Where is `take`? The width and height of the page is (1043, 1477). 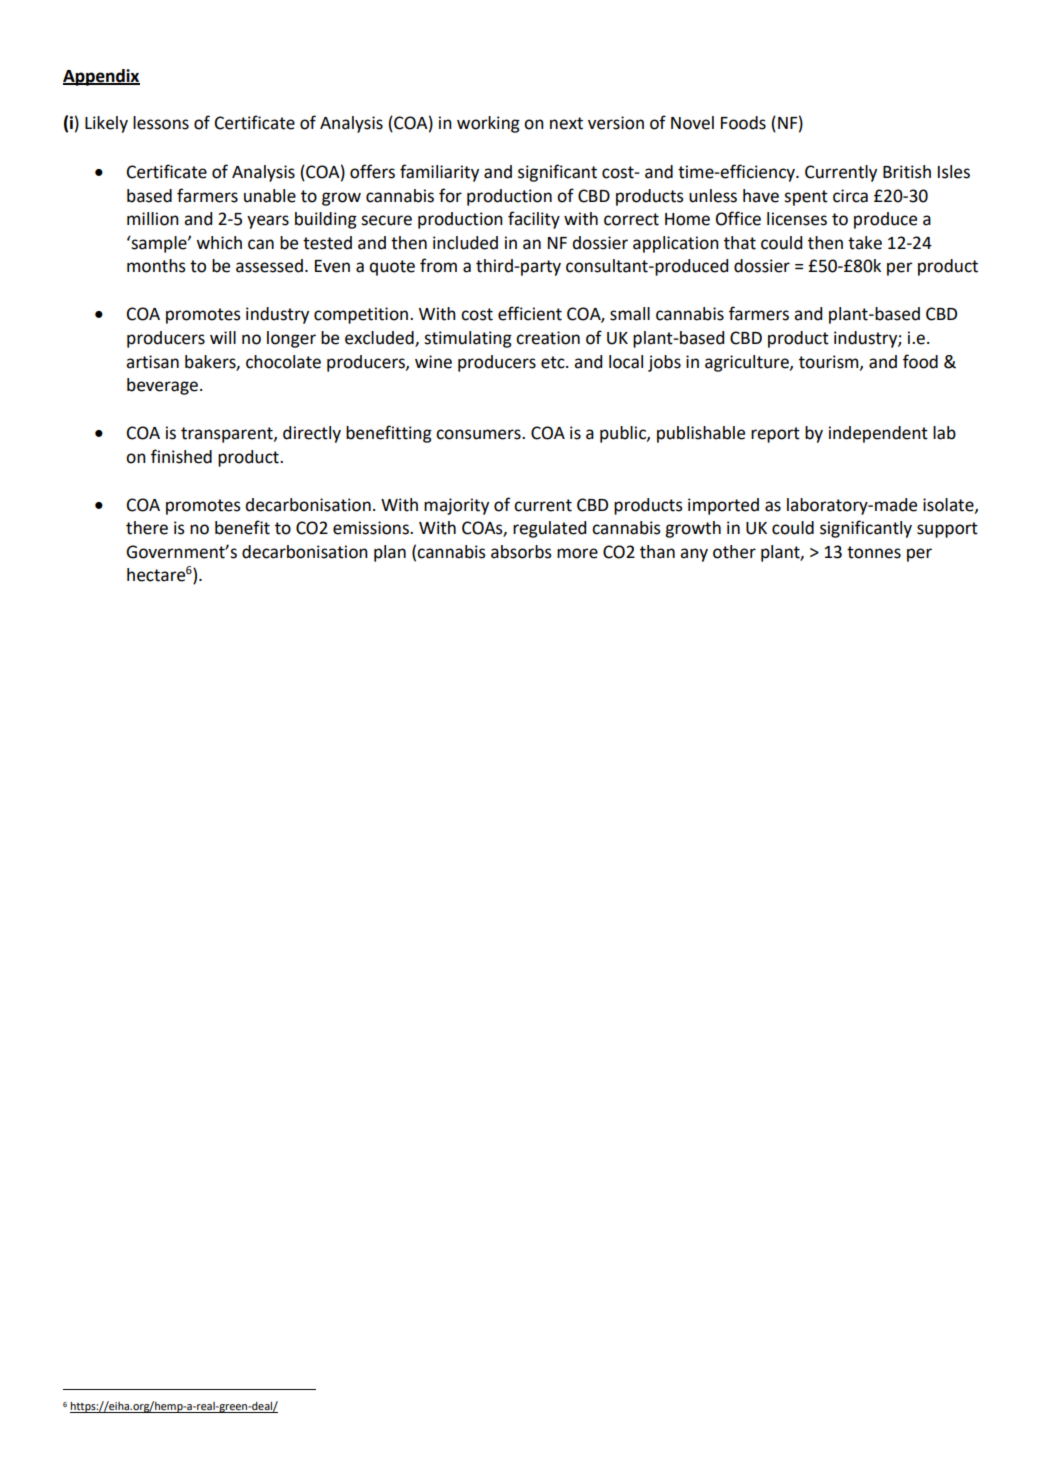
take is located at coordinates (865, 243).
